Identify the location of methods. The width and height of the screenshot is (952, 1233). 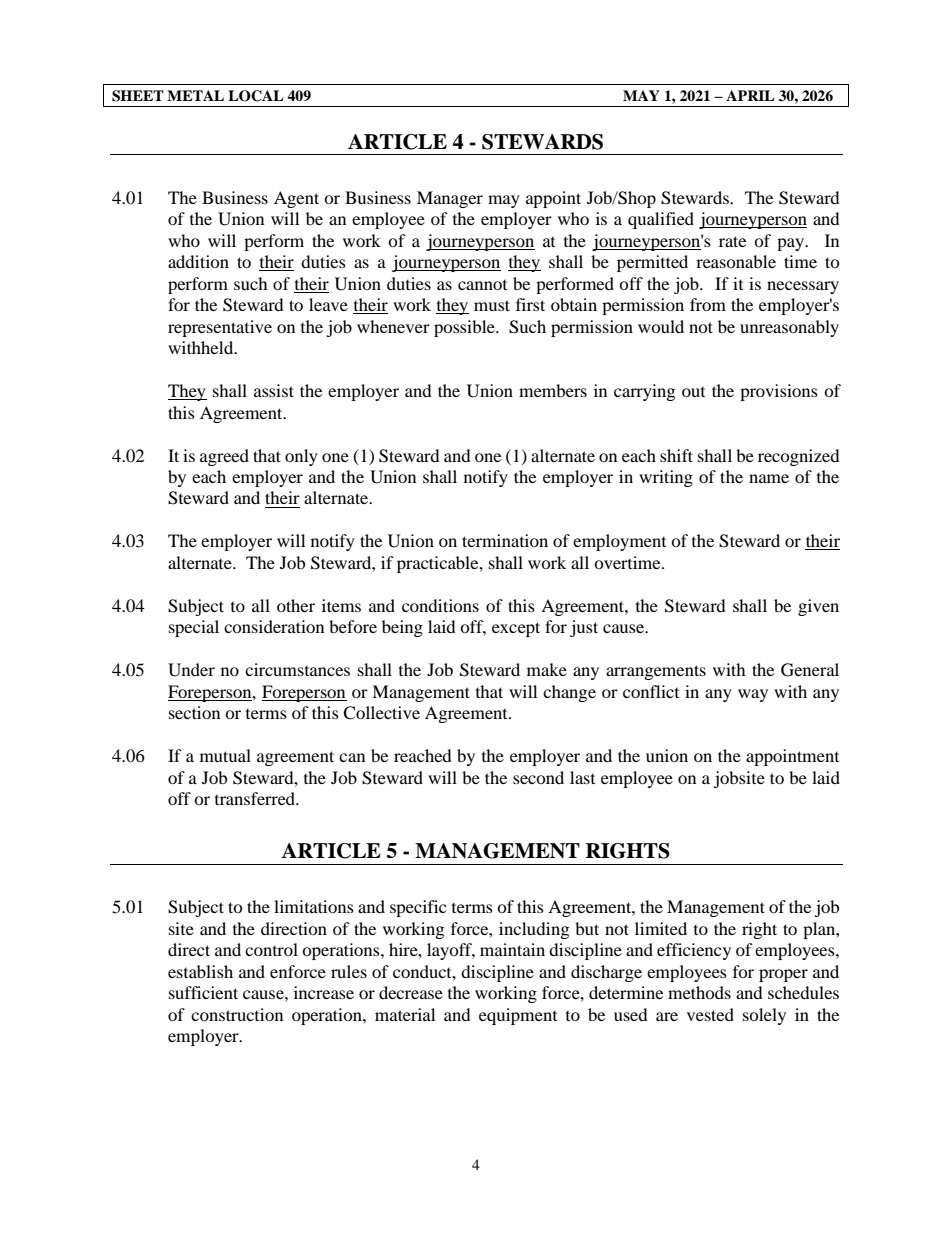
(699, 992).
